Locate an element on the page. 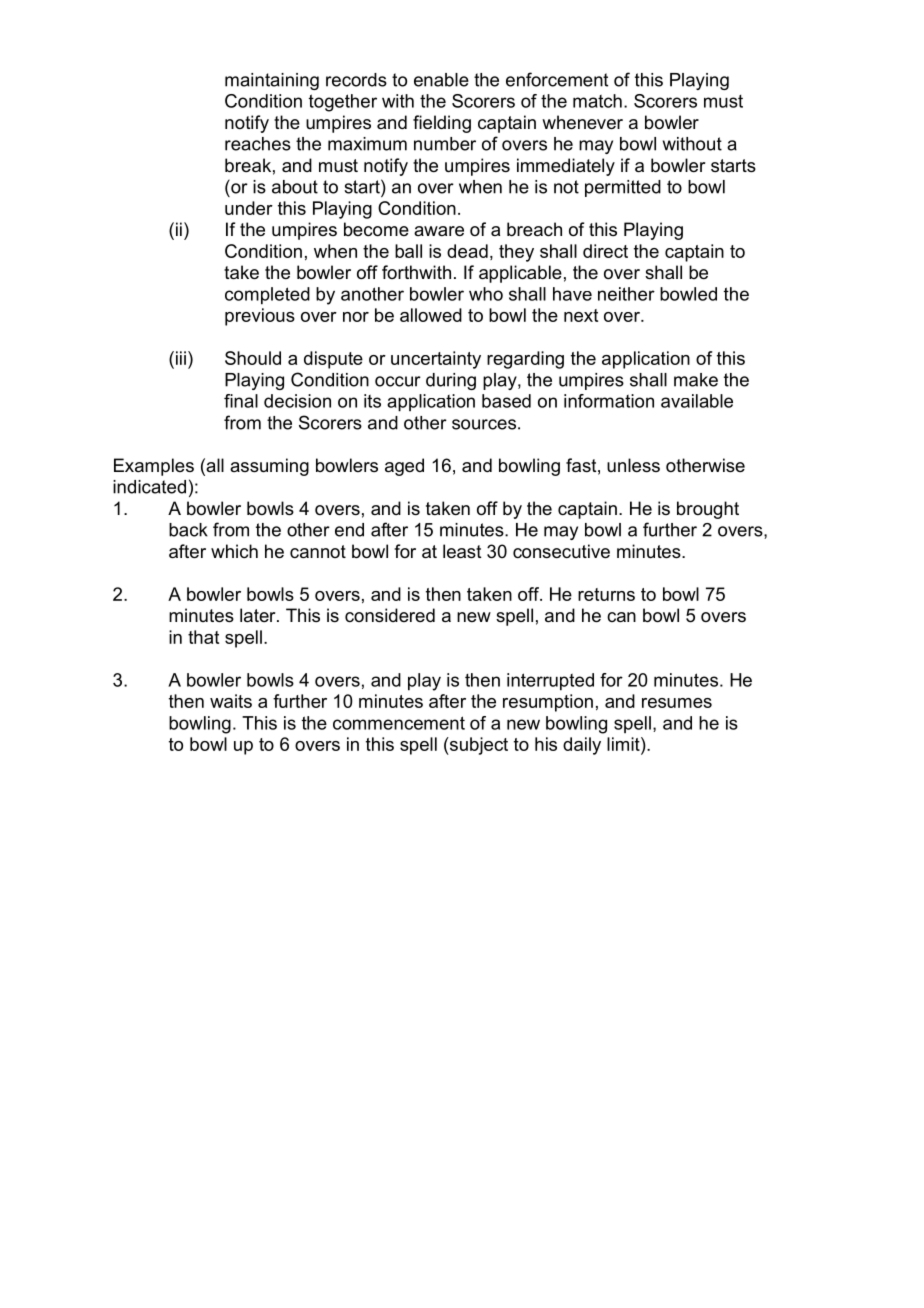 This image has height=1308, width=924. commencement is located at coordinates (399, 723).
